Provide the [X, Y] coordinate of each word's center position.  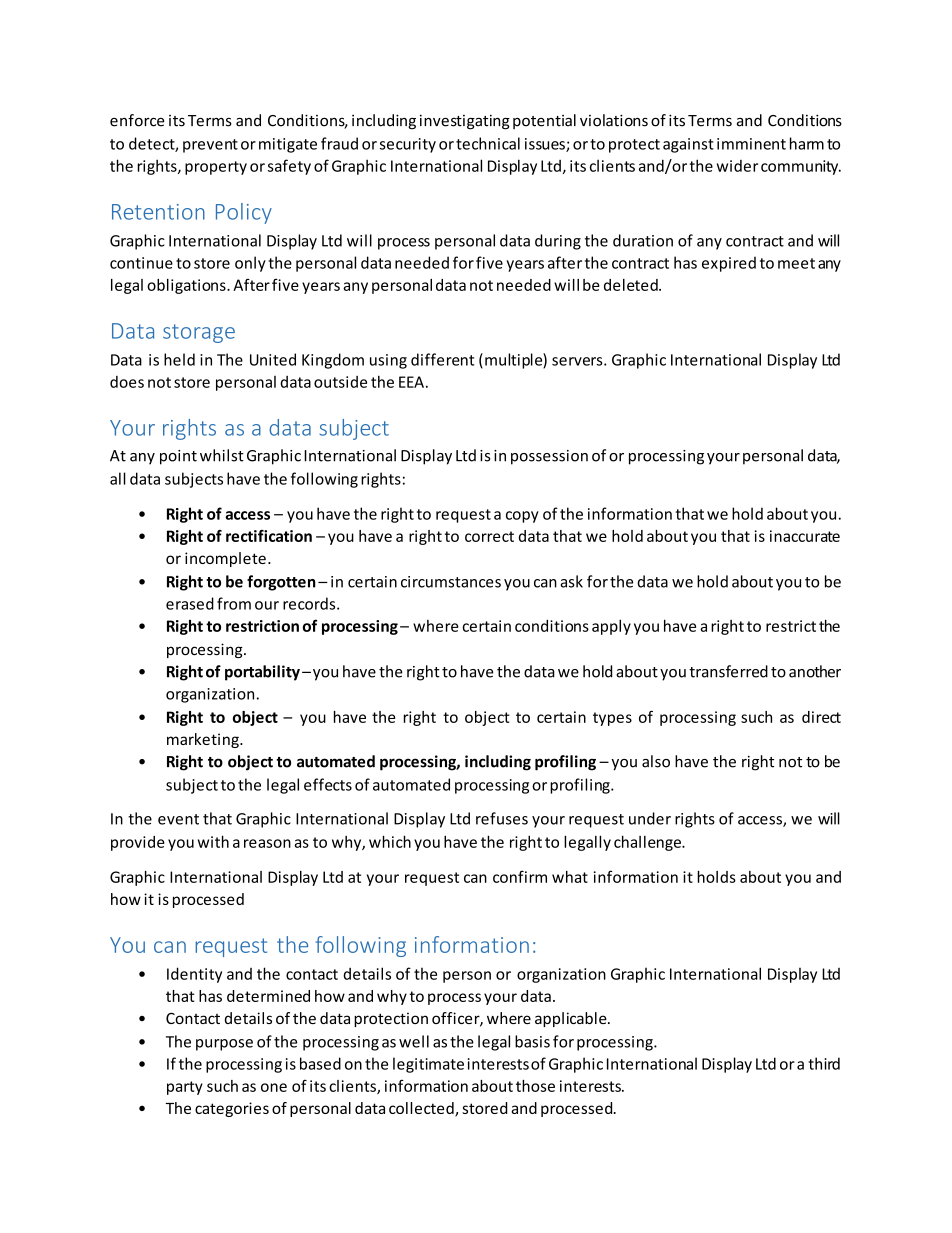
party [185, 1088]
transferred [728, 671]
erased [190, 603]
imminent [751, 144]
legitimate [428, 1065]
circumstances [451, 582]
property [216, 168]
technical [488, 143]
